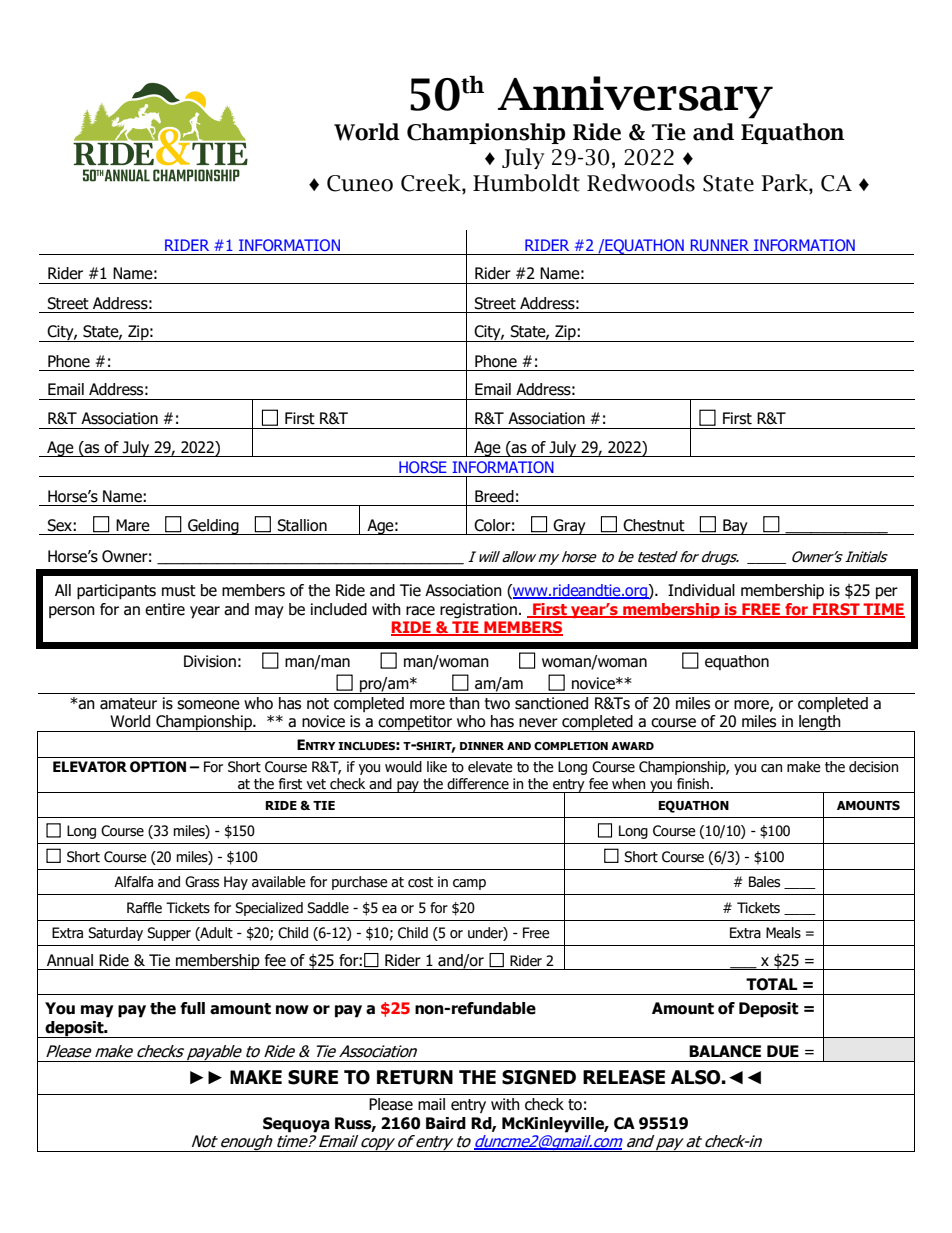 The image size is (952, 1233). What do you see at coordinates (783, 1051) in the screenshot?
I see `DUE` at bounding box center [783, 1051].
